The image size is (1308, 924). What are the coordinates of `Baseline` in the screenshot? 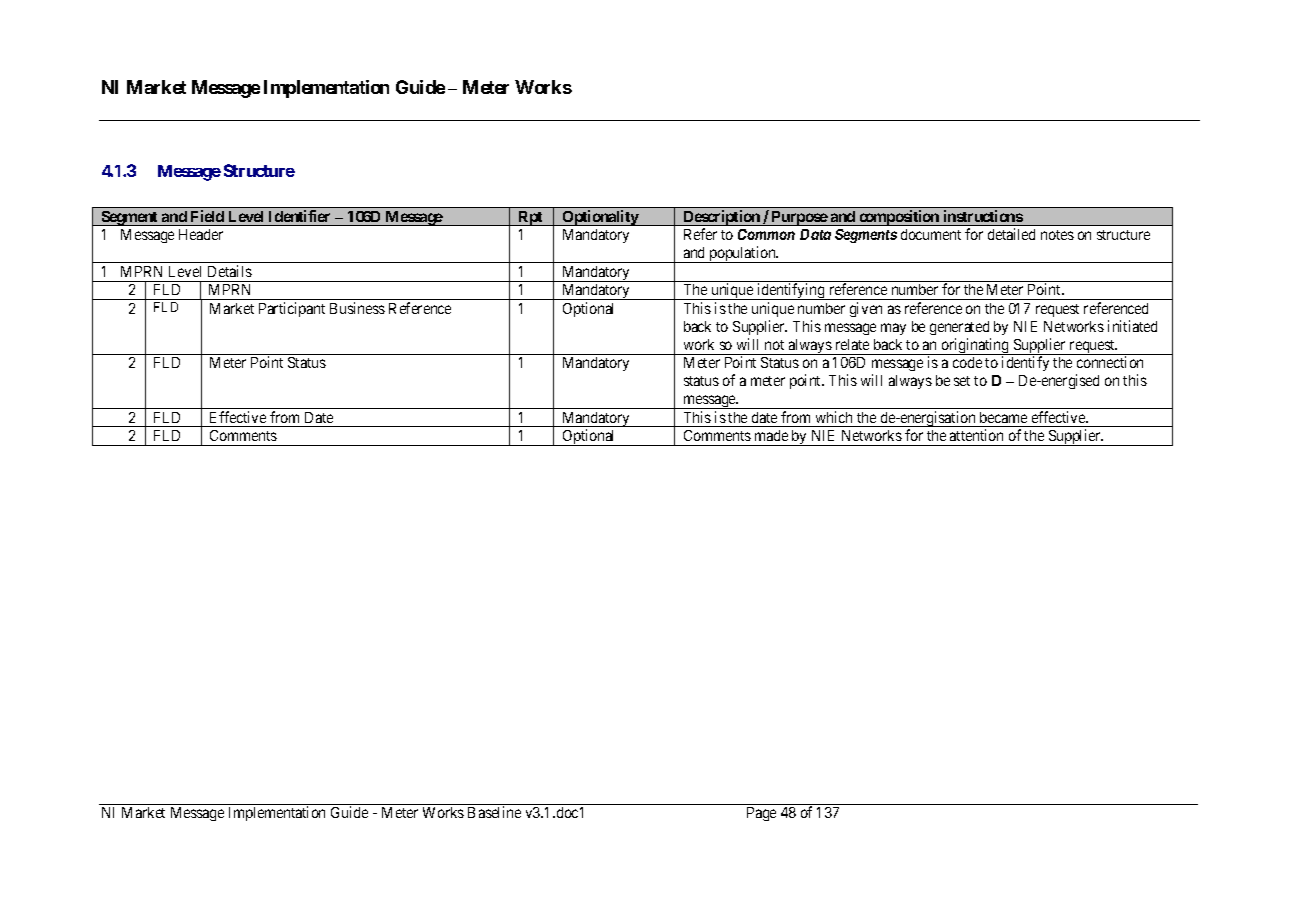 It's located at (494, 812).
